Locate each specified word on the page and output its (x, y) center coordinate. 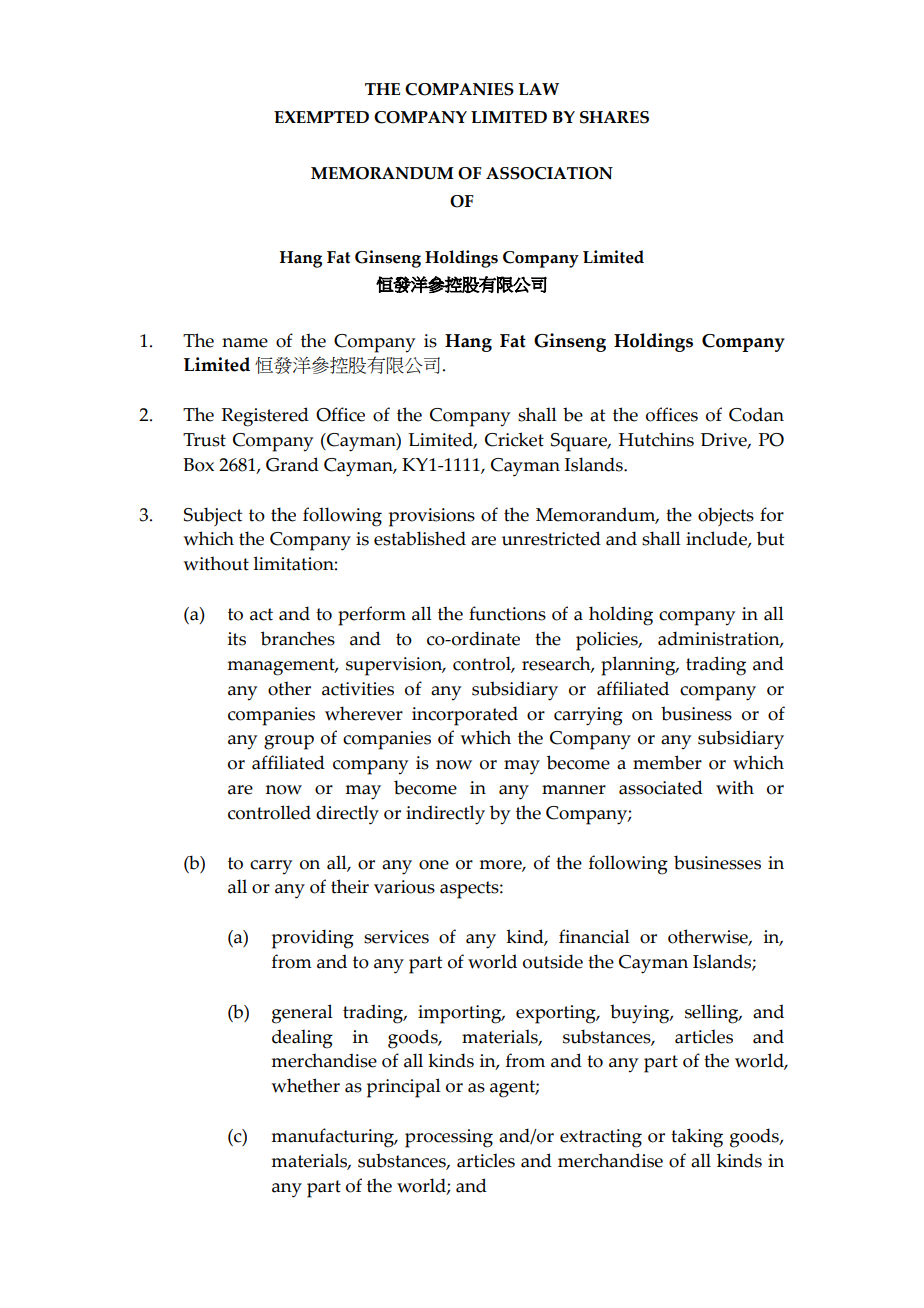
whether (305, 1085)
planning (639, 666)
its (237, 639)
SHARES (614, 117)
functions (507, 613)
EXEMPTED (321, 117)
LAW (539, 89)
